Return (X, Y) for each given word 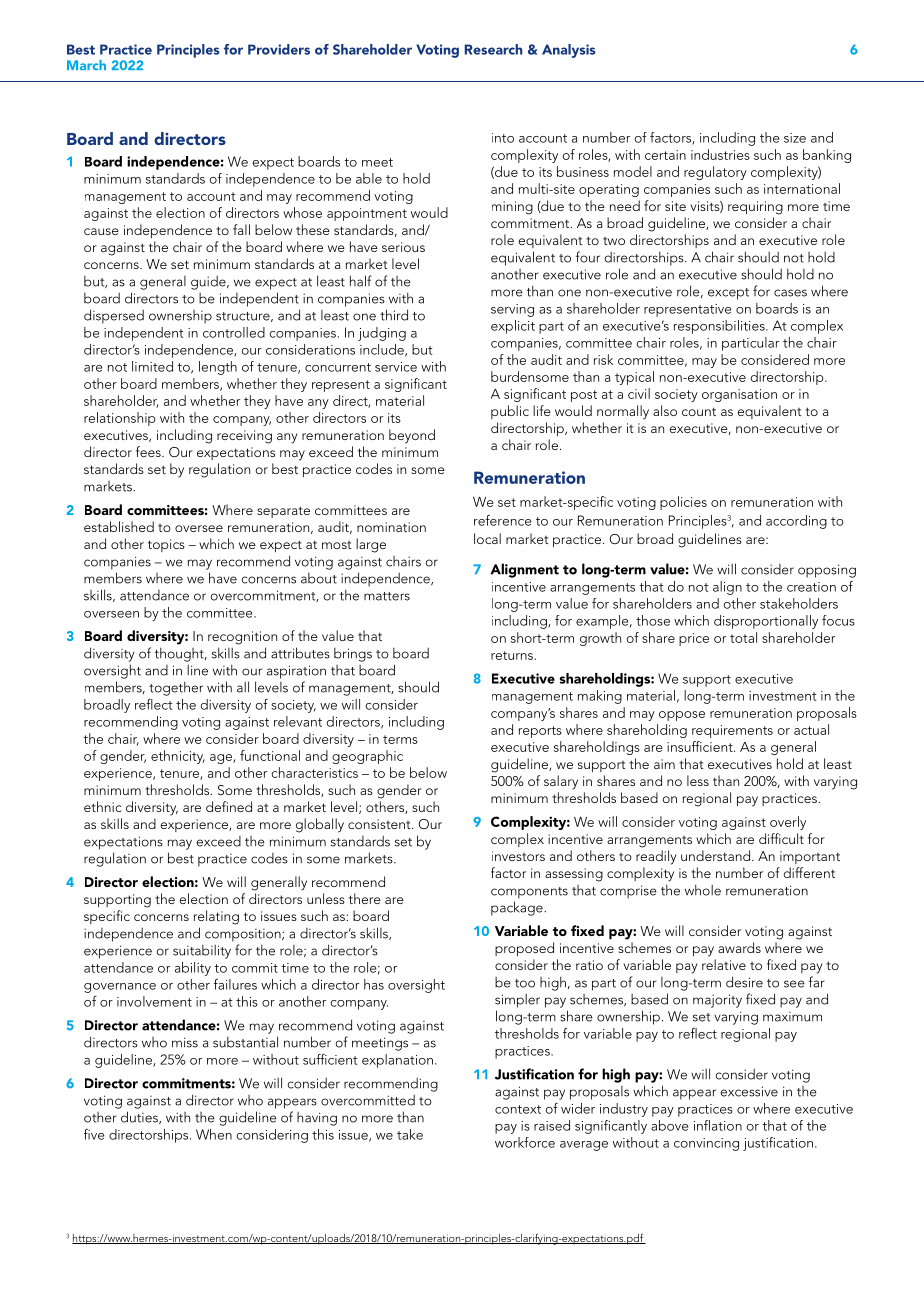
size (795, 138)
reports (540, 732)
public (510, 412)
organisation (739, 395)
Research (494, 49)
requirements (732, 731)
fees (149, 451)
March (86, 65)
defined (229, 806)
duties (140, 1117)
